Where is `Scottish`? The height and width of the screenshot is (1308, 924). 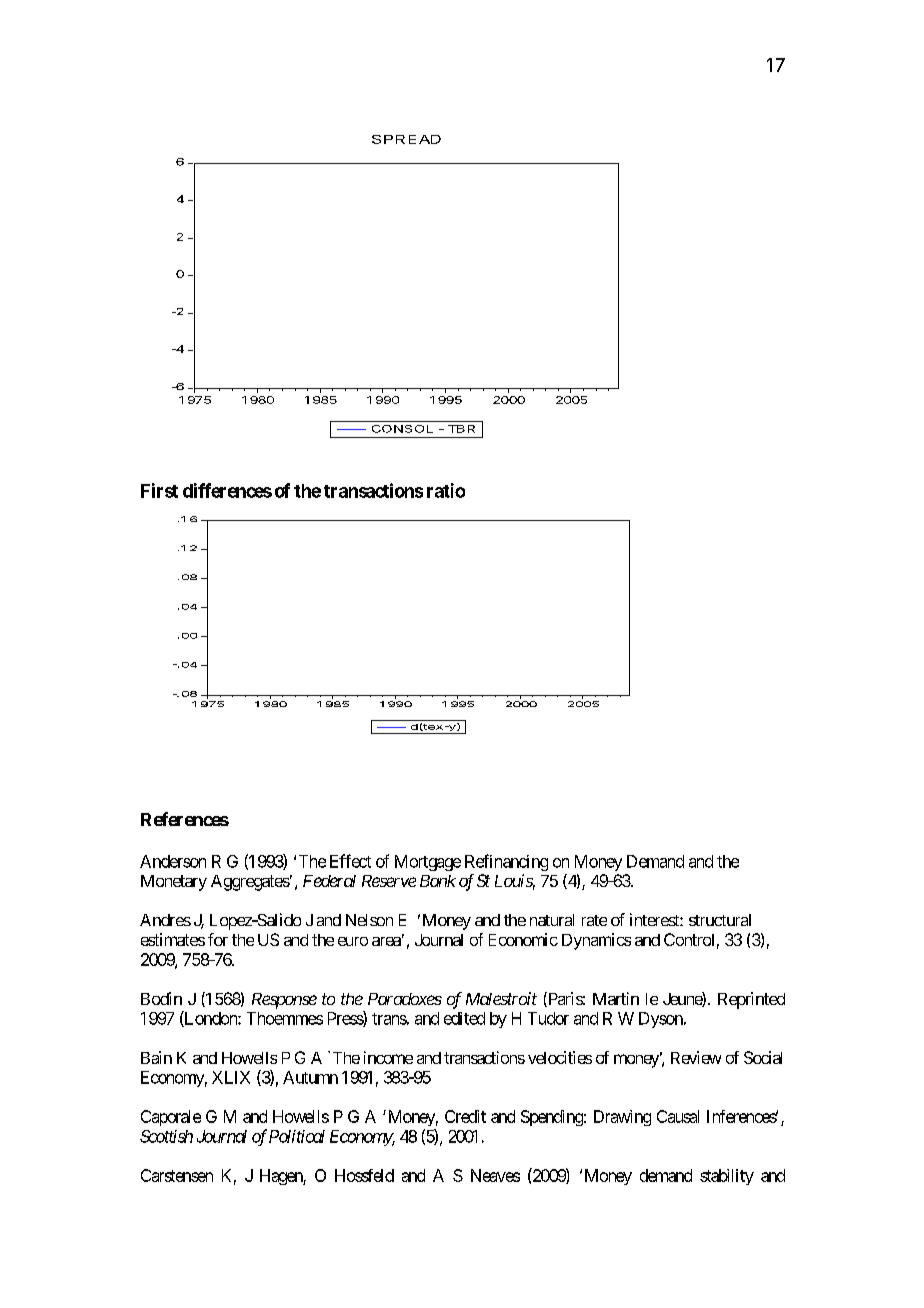
Scottish is located at coordinates (166, 1136).
